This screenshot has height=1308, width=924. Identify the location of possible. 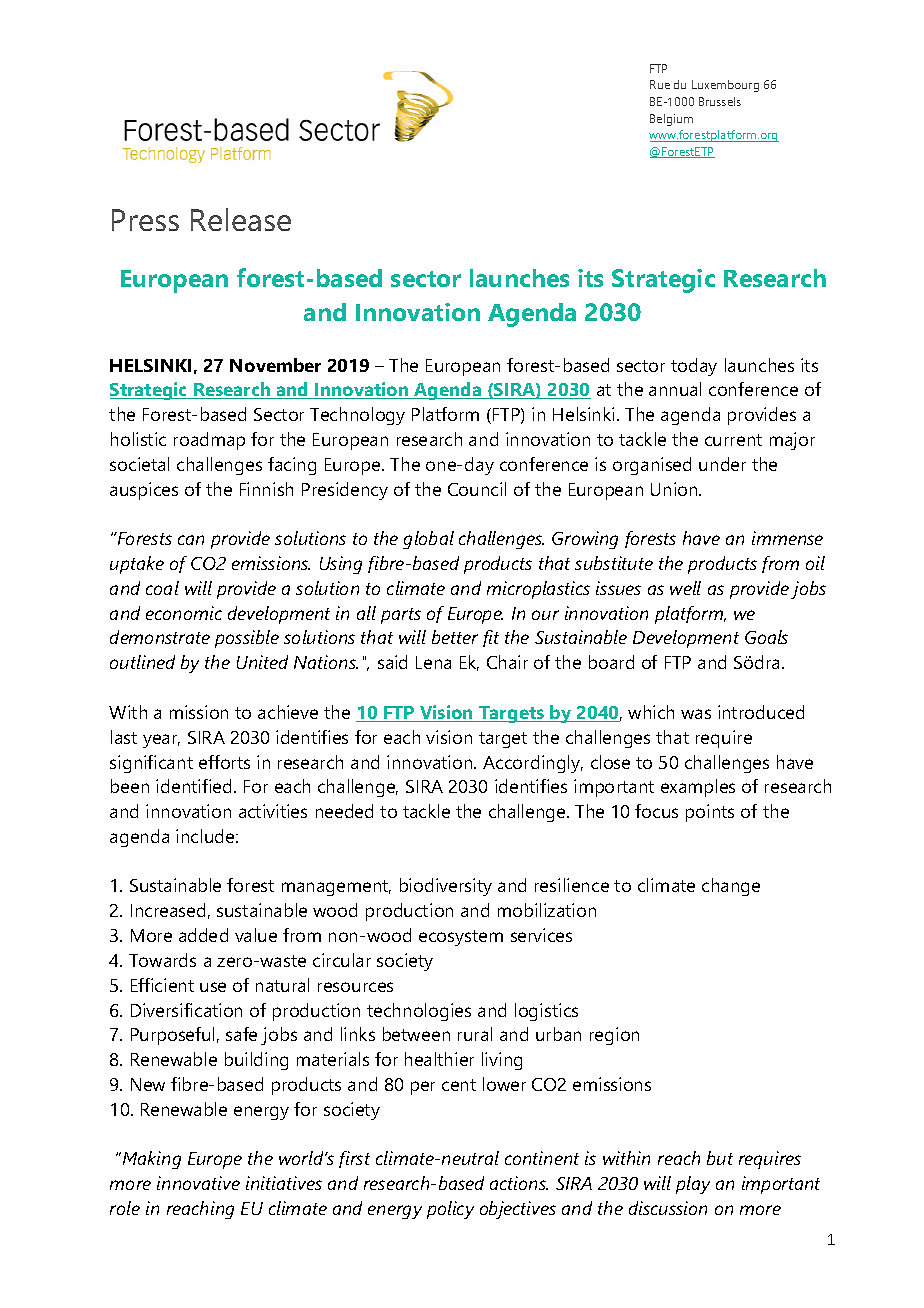
(247, 639).
